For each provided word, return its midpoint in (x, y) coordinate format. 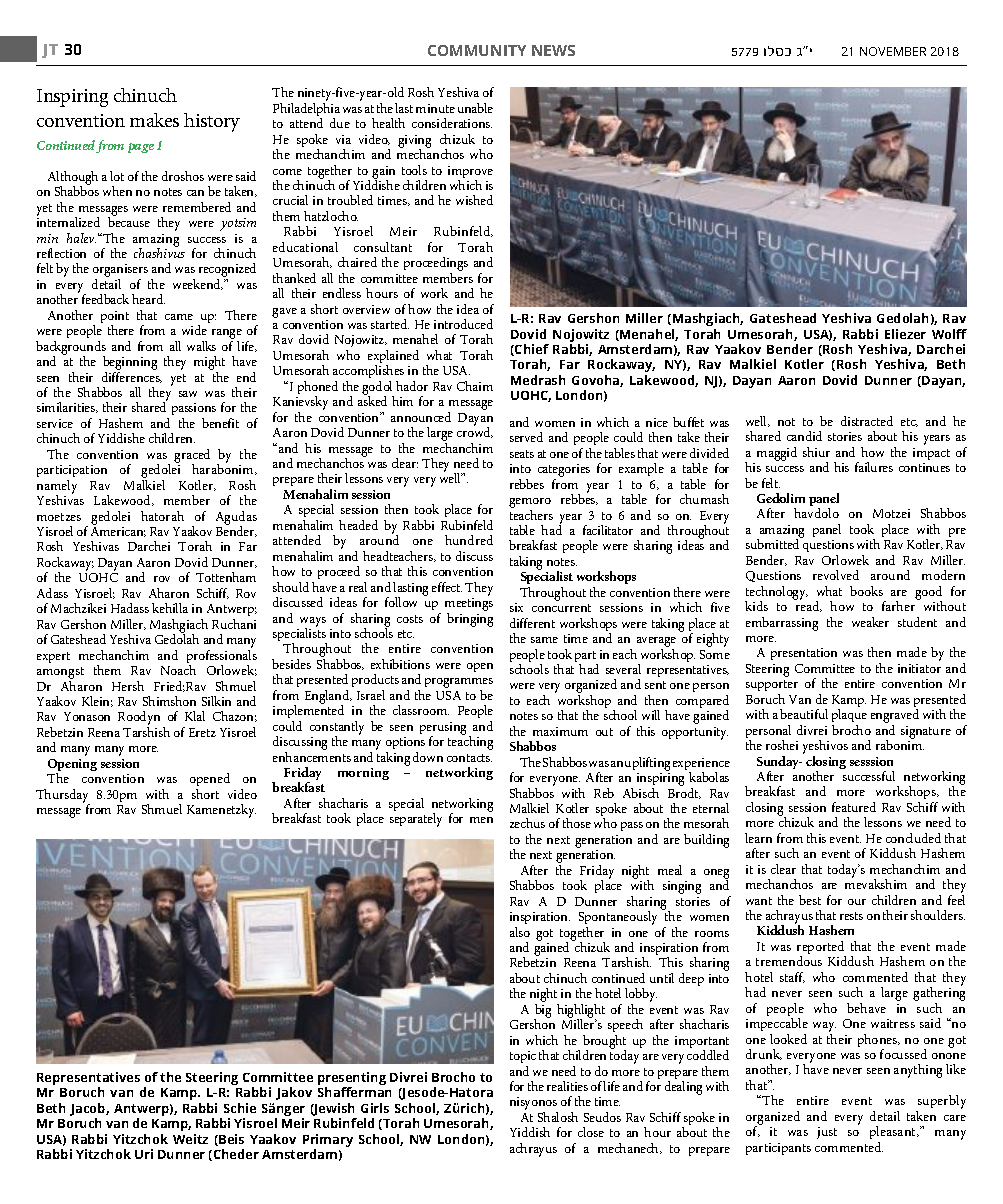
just (827, 1133)
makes (154, 120)
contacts (469, 758)
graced (192, 457)
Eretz (202, 732)
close (591, 1132)
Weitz (190, 1139)
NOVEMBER (893, 51)
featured (854, 807)
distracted (867, 421)
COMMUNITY (477, 50)
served (526, 437)
